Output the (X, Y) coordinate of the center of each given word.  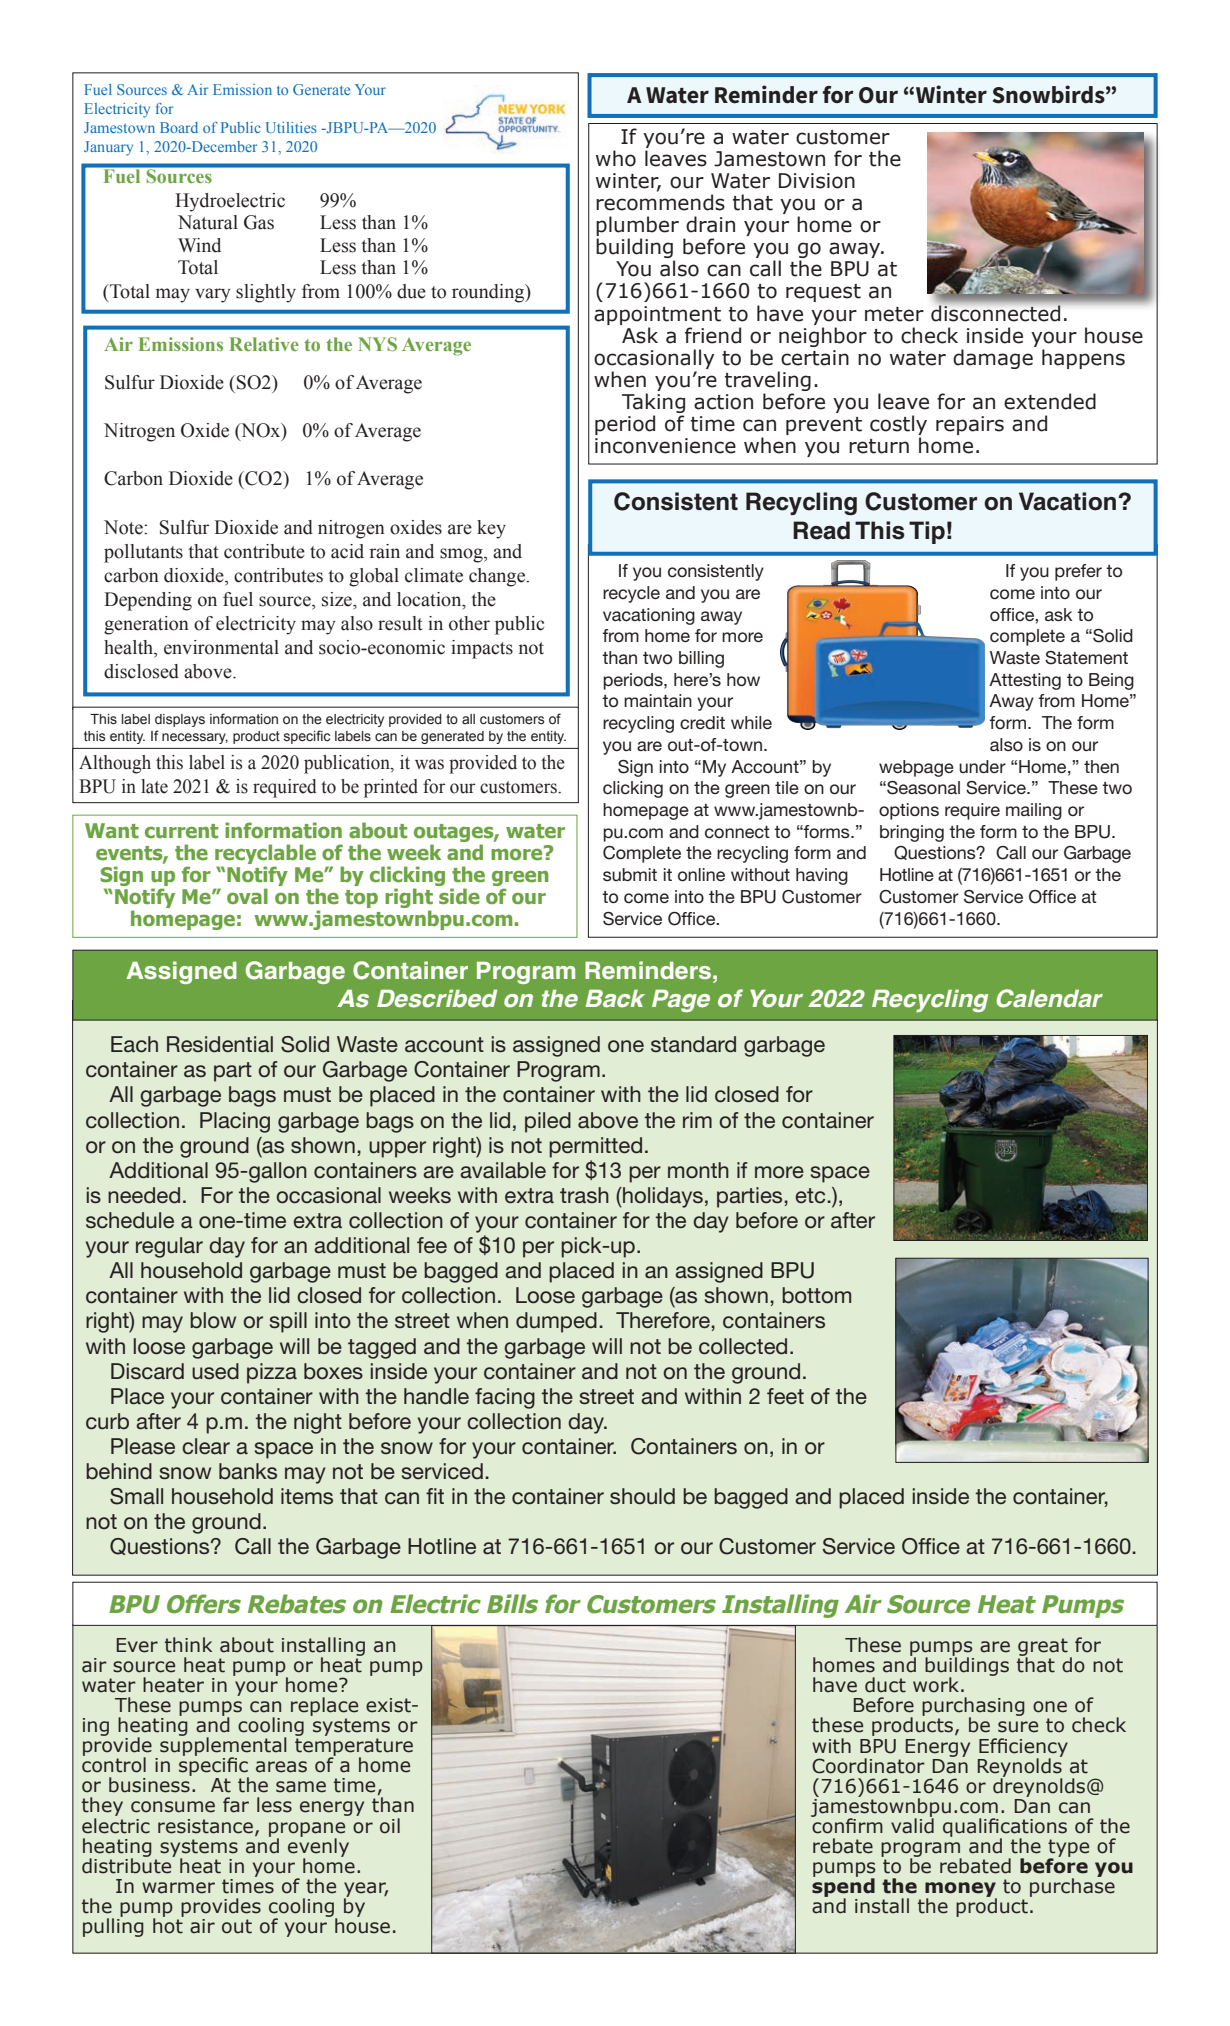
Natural (208, 222)
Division (817, 181)
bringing (912, 833)
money (961, 1891)
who (616, 158)
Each (134, 1044)
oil (390, 1826)
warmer (178, 1888)
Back (615, 998)
